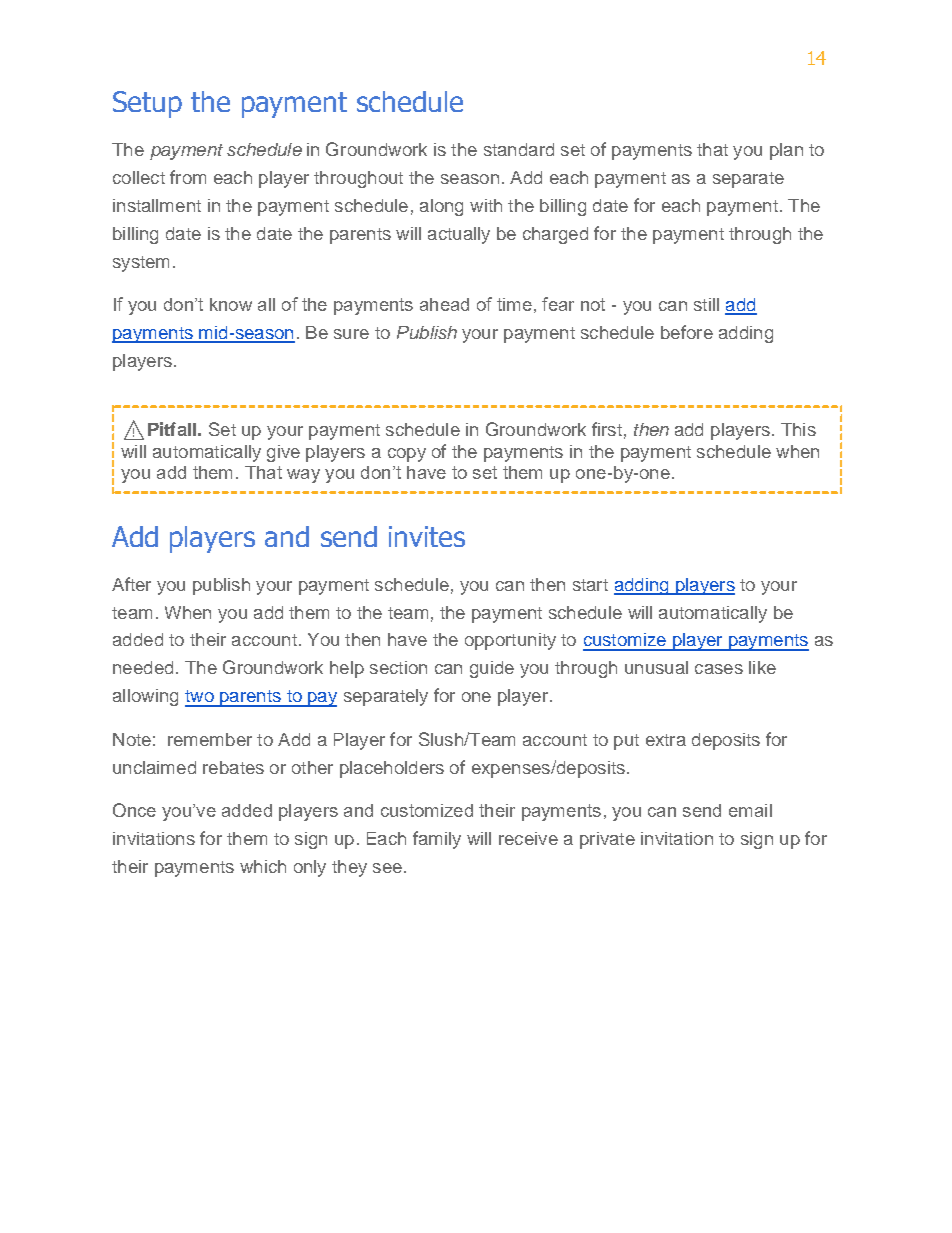 This screenshot has height=1233, width=952. Describe the element at coordinates (283, 453) in the screenshot. I see `give` at that location.
